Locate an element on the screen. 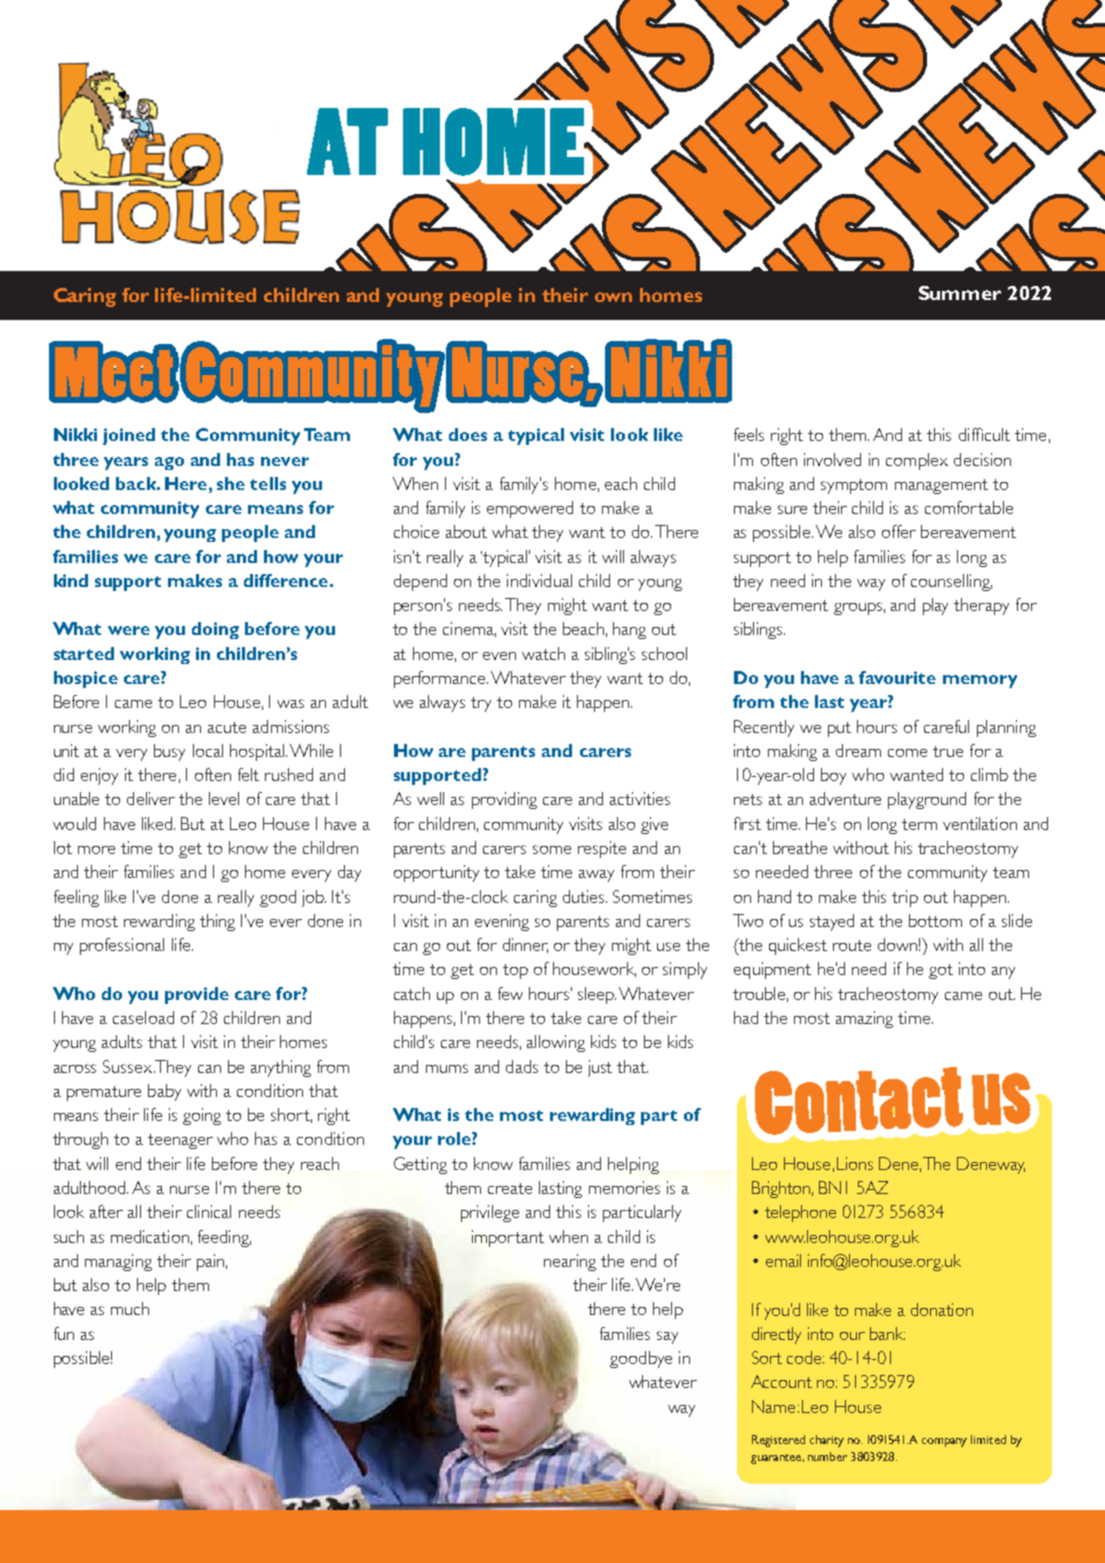  favourite is located at coordinates (897, 677).
